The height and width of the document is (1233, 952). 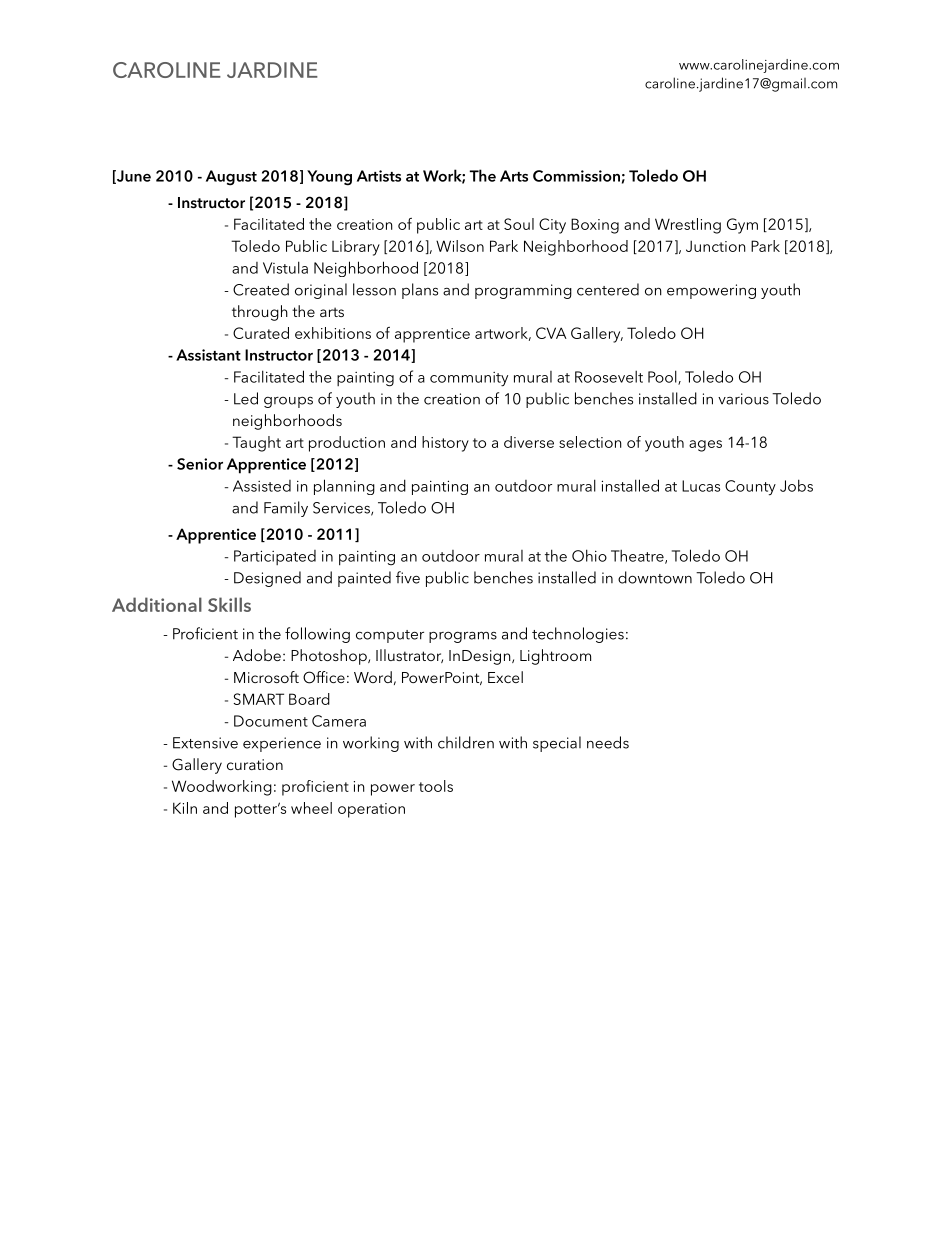 What do you see at coordinates (608, 742) in the document?
I see `needs` at bounding box center [608, 742].
